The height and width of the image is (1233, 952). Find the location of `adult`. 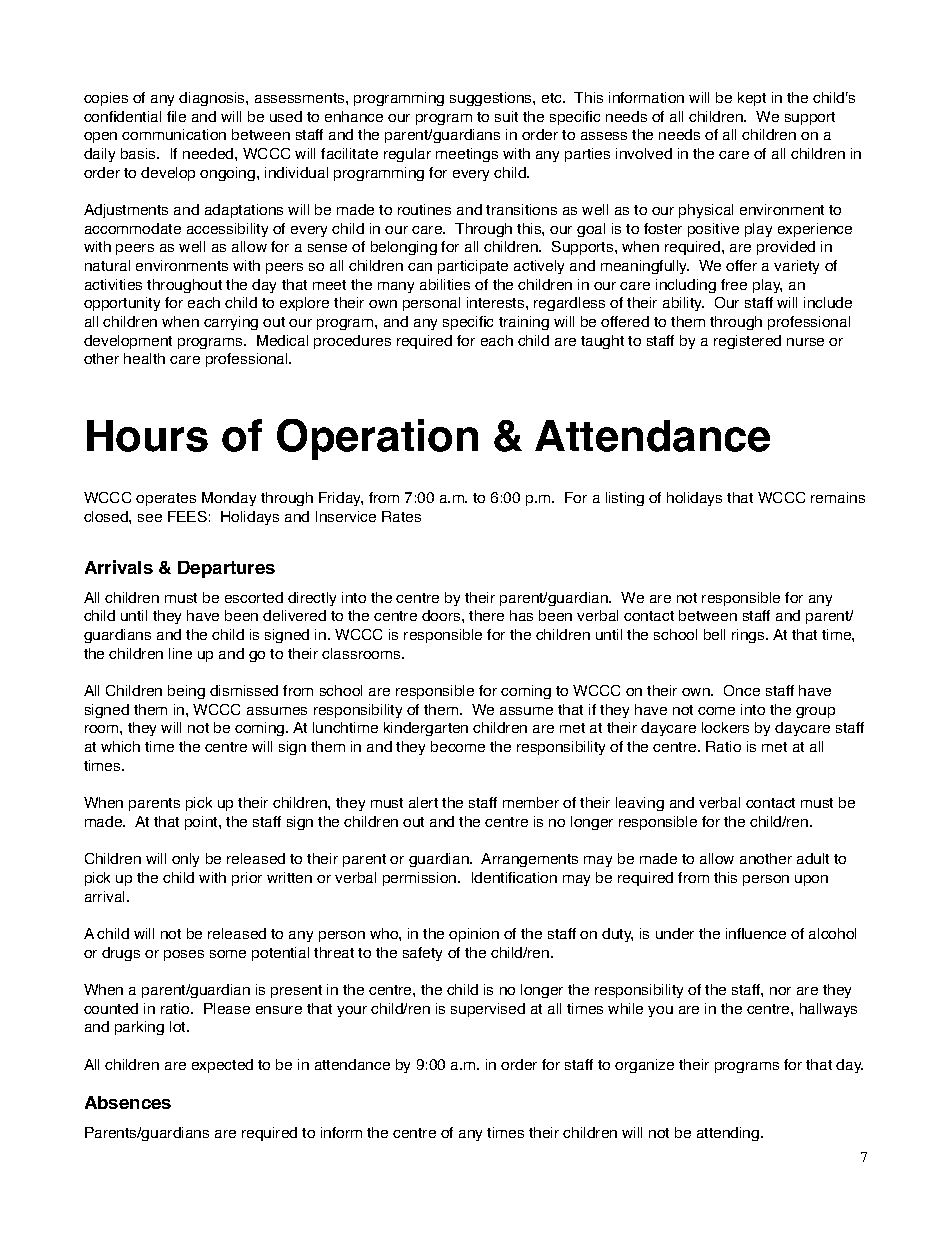

adult is located at coordinates (813, 858).
